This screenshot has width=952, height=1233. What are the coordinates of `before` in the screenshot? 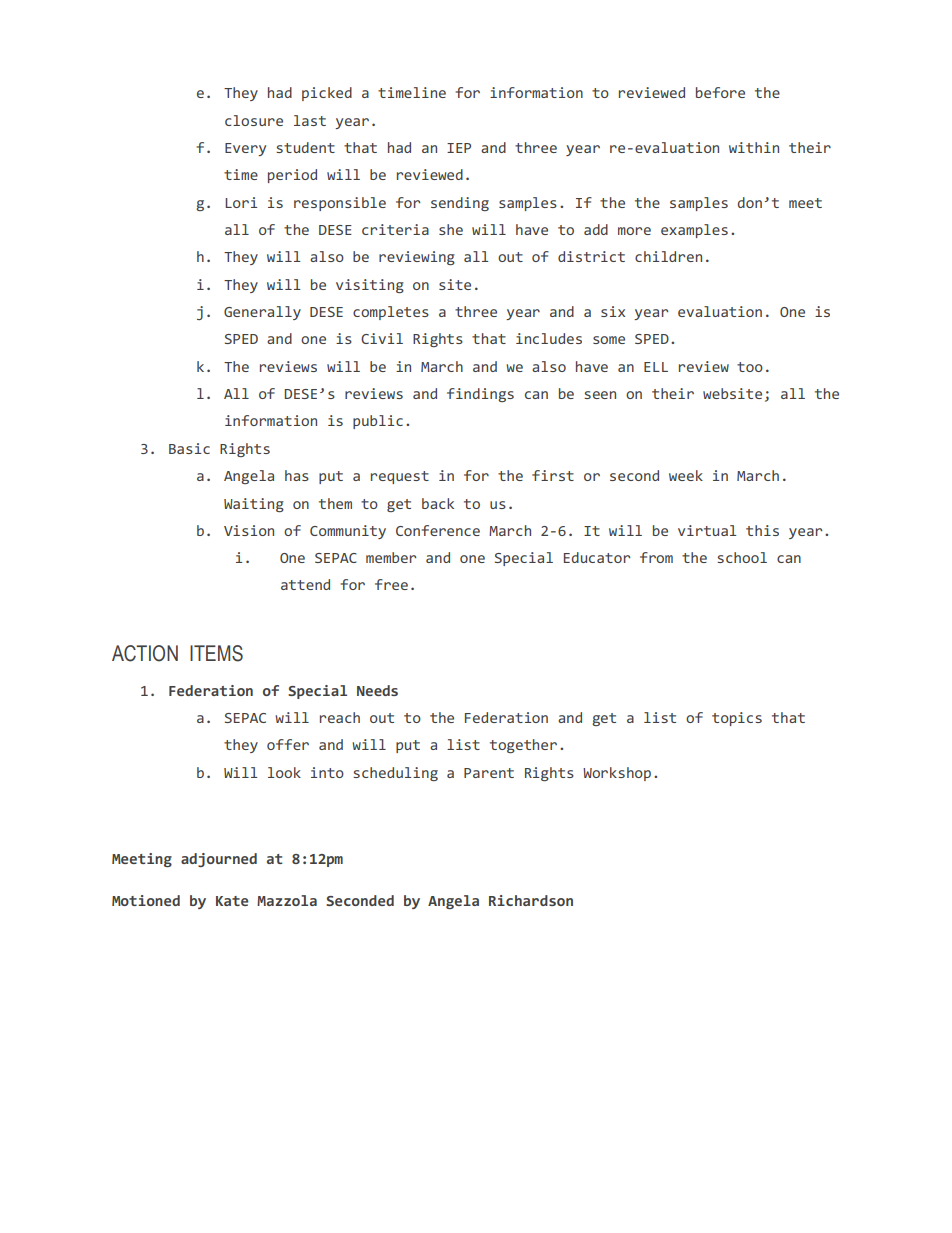 It's located at (720, 92).
